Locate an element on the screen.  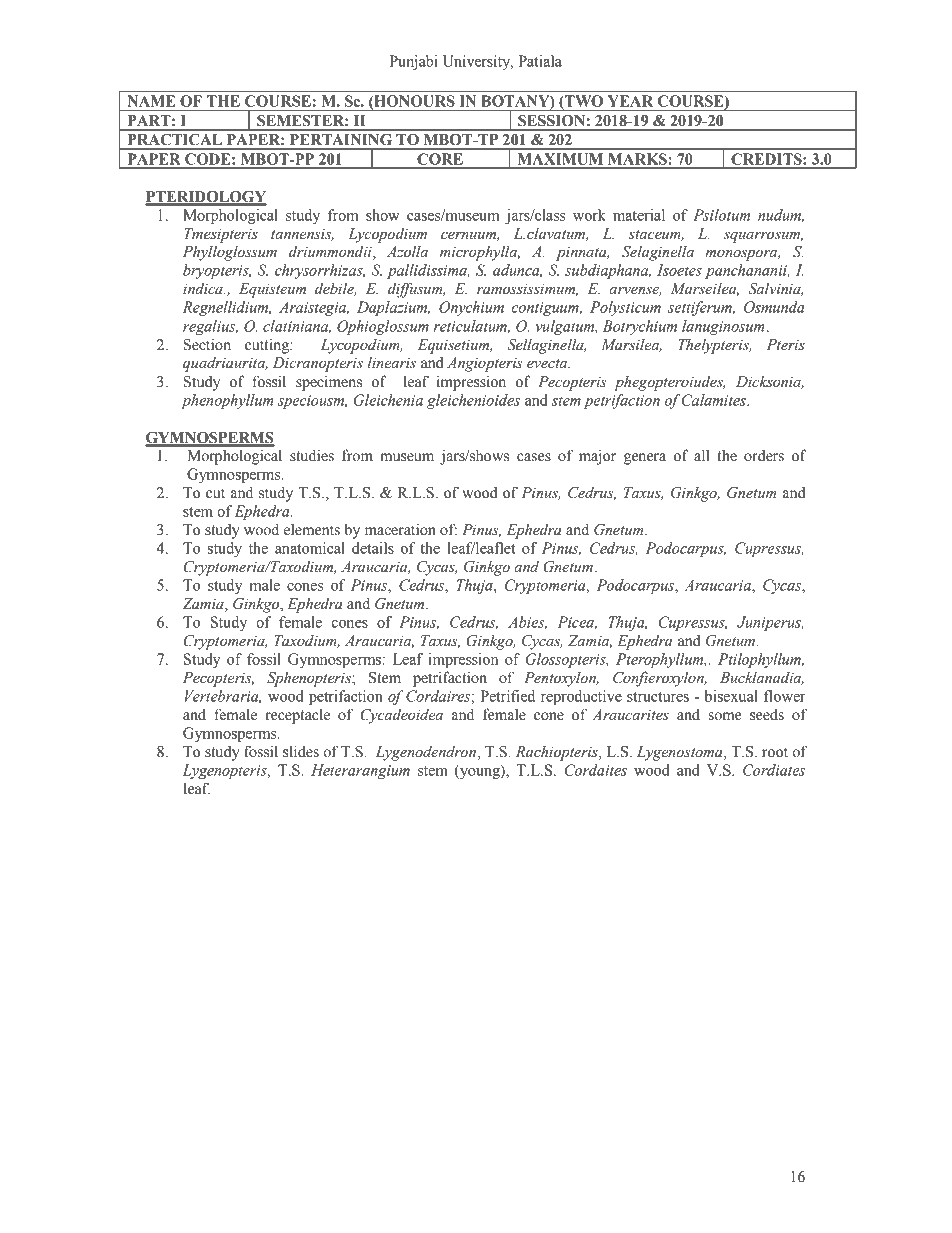
Petrified is located at coordinates (508, 696).
